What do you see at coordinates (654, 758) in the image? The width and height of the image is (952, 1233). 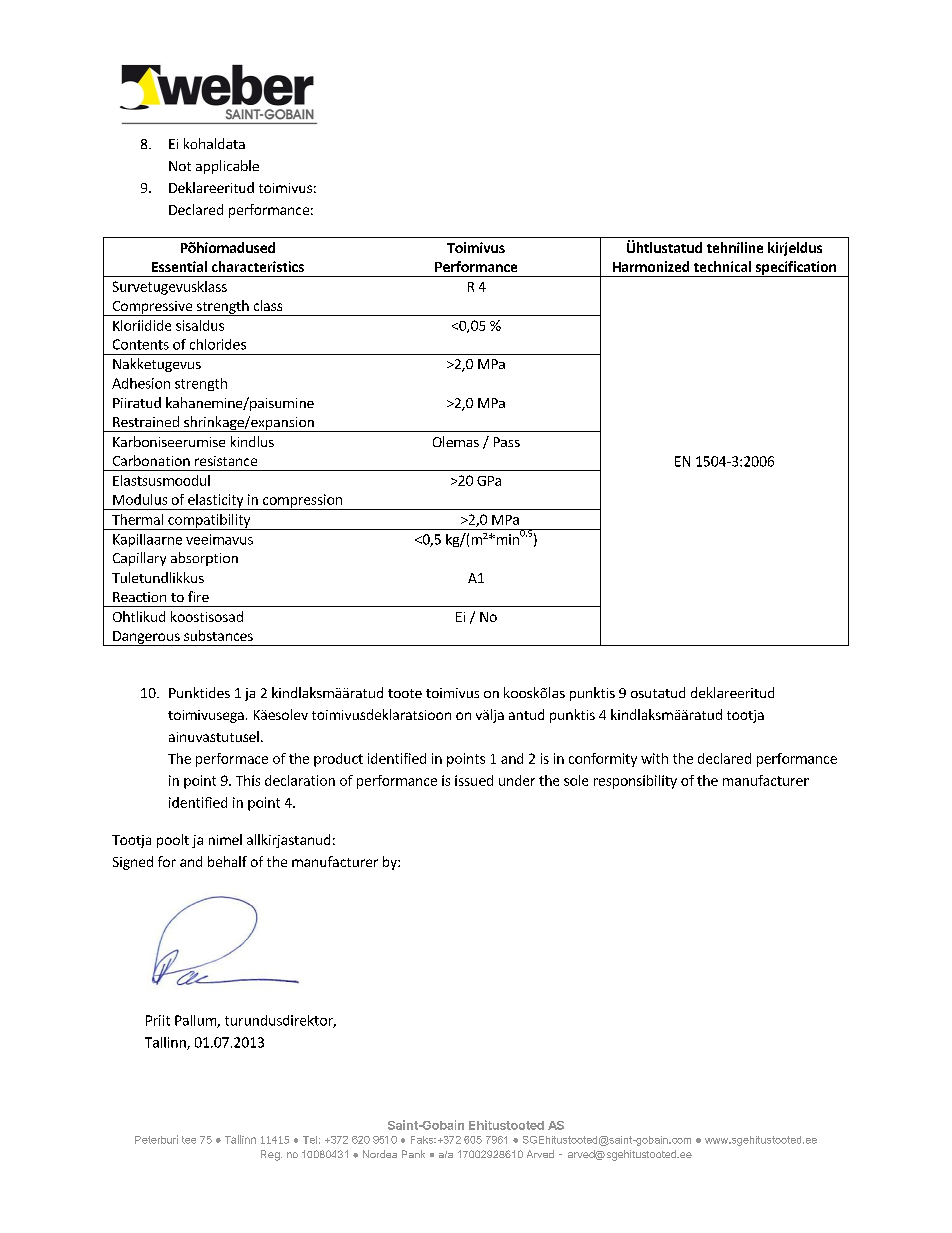 I see `with` at bounding box center [654, 758].
